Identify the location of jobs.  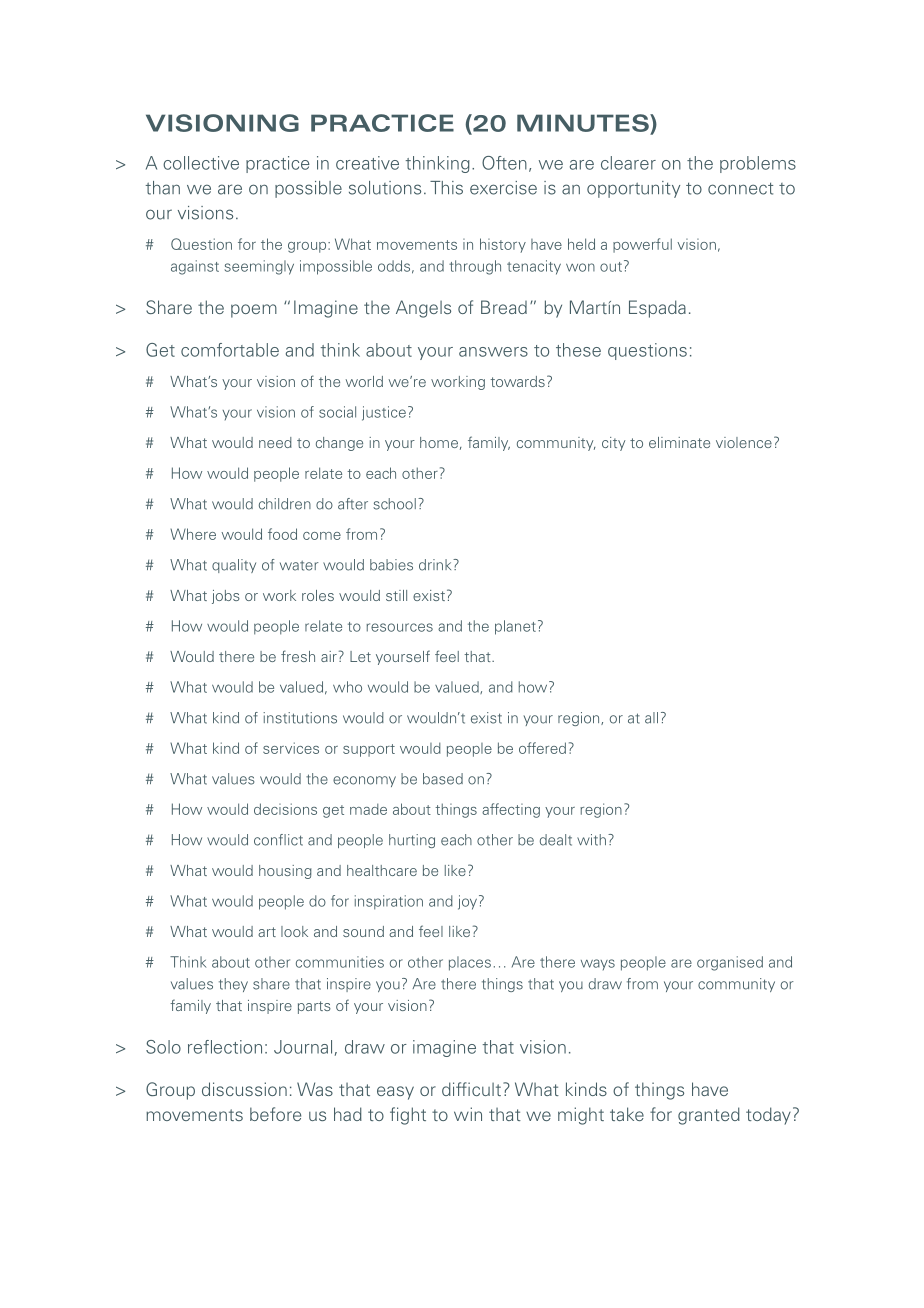
(226, 597).
